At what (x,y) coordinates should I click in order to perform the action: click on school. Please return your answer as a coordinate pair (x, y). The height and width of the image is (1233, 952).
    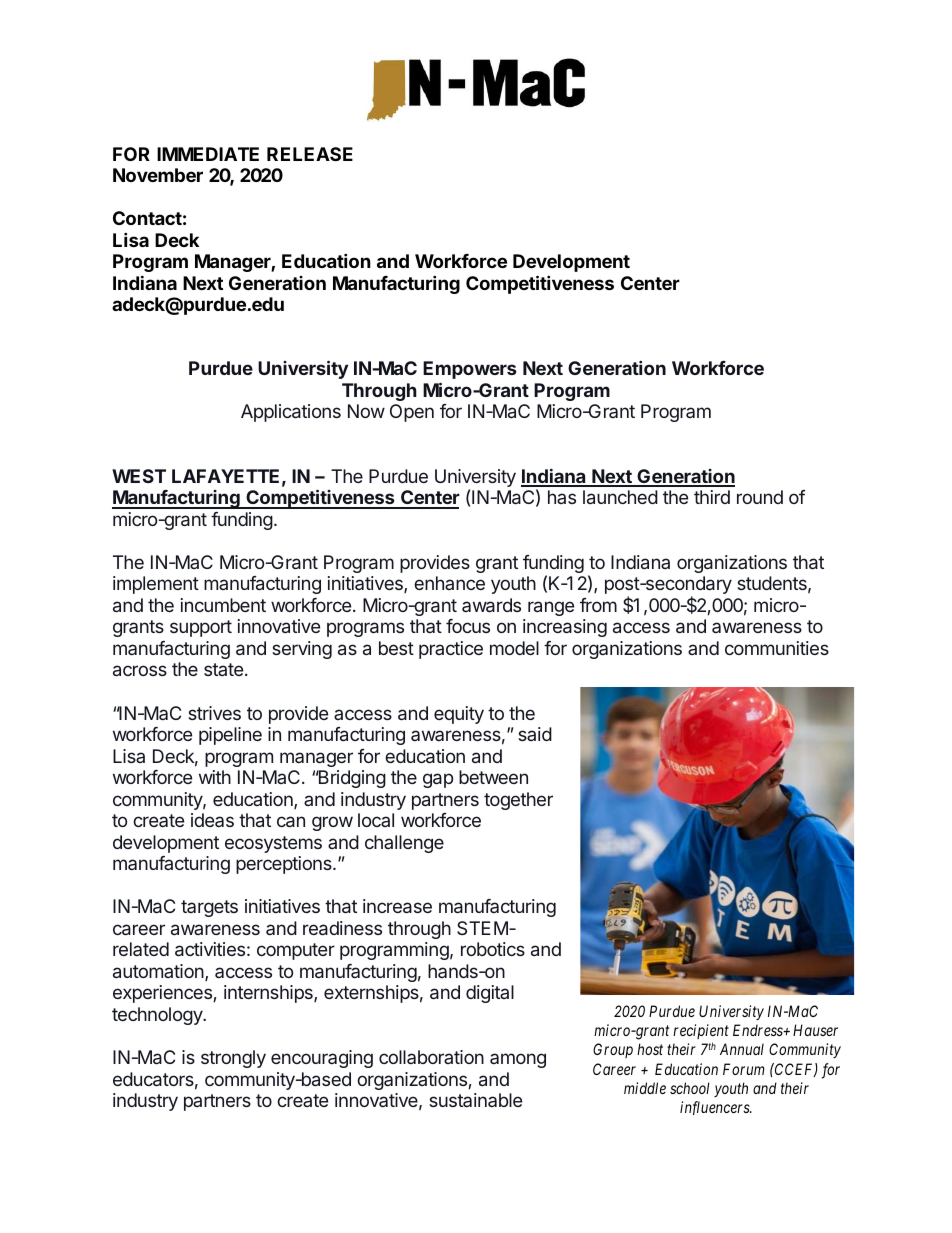
    Looking at the image, I should click on (690, 1088).
